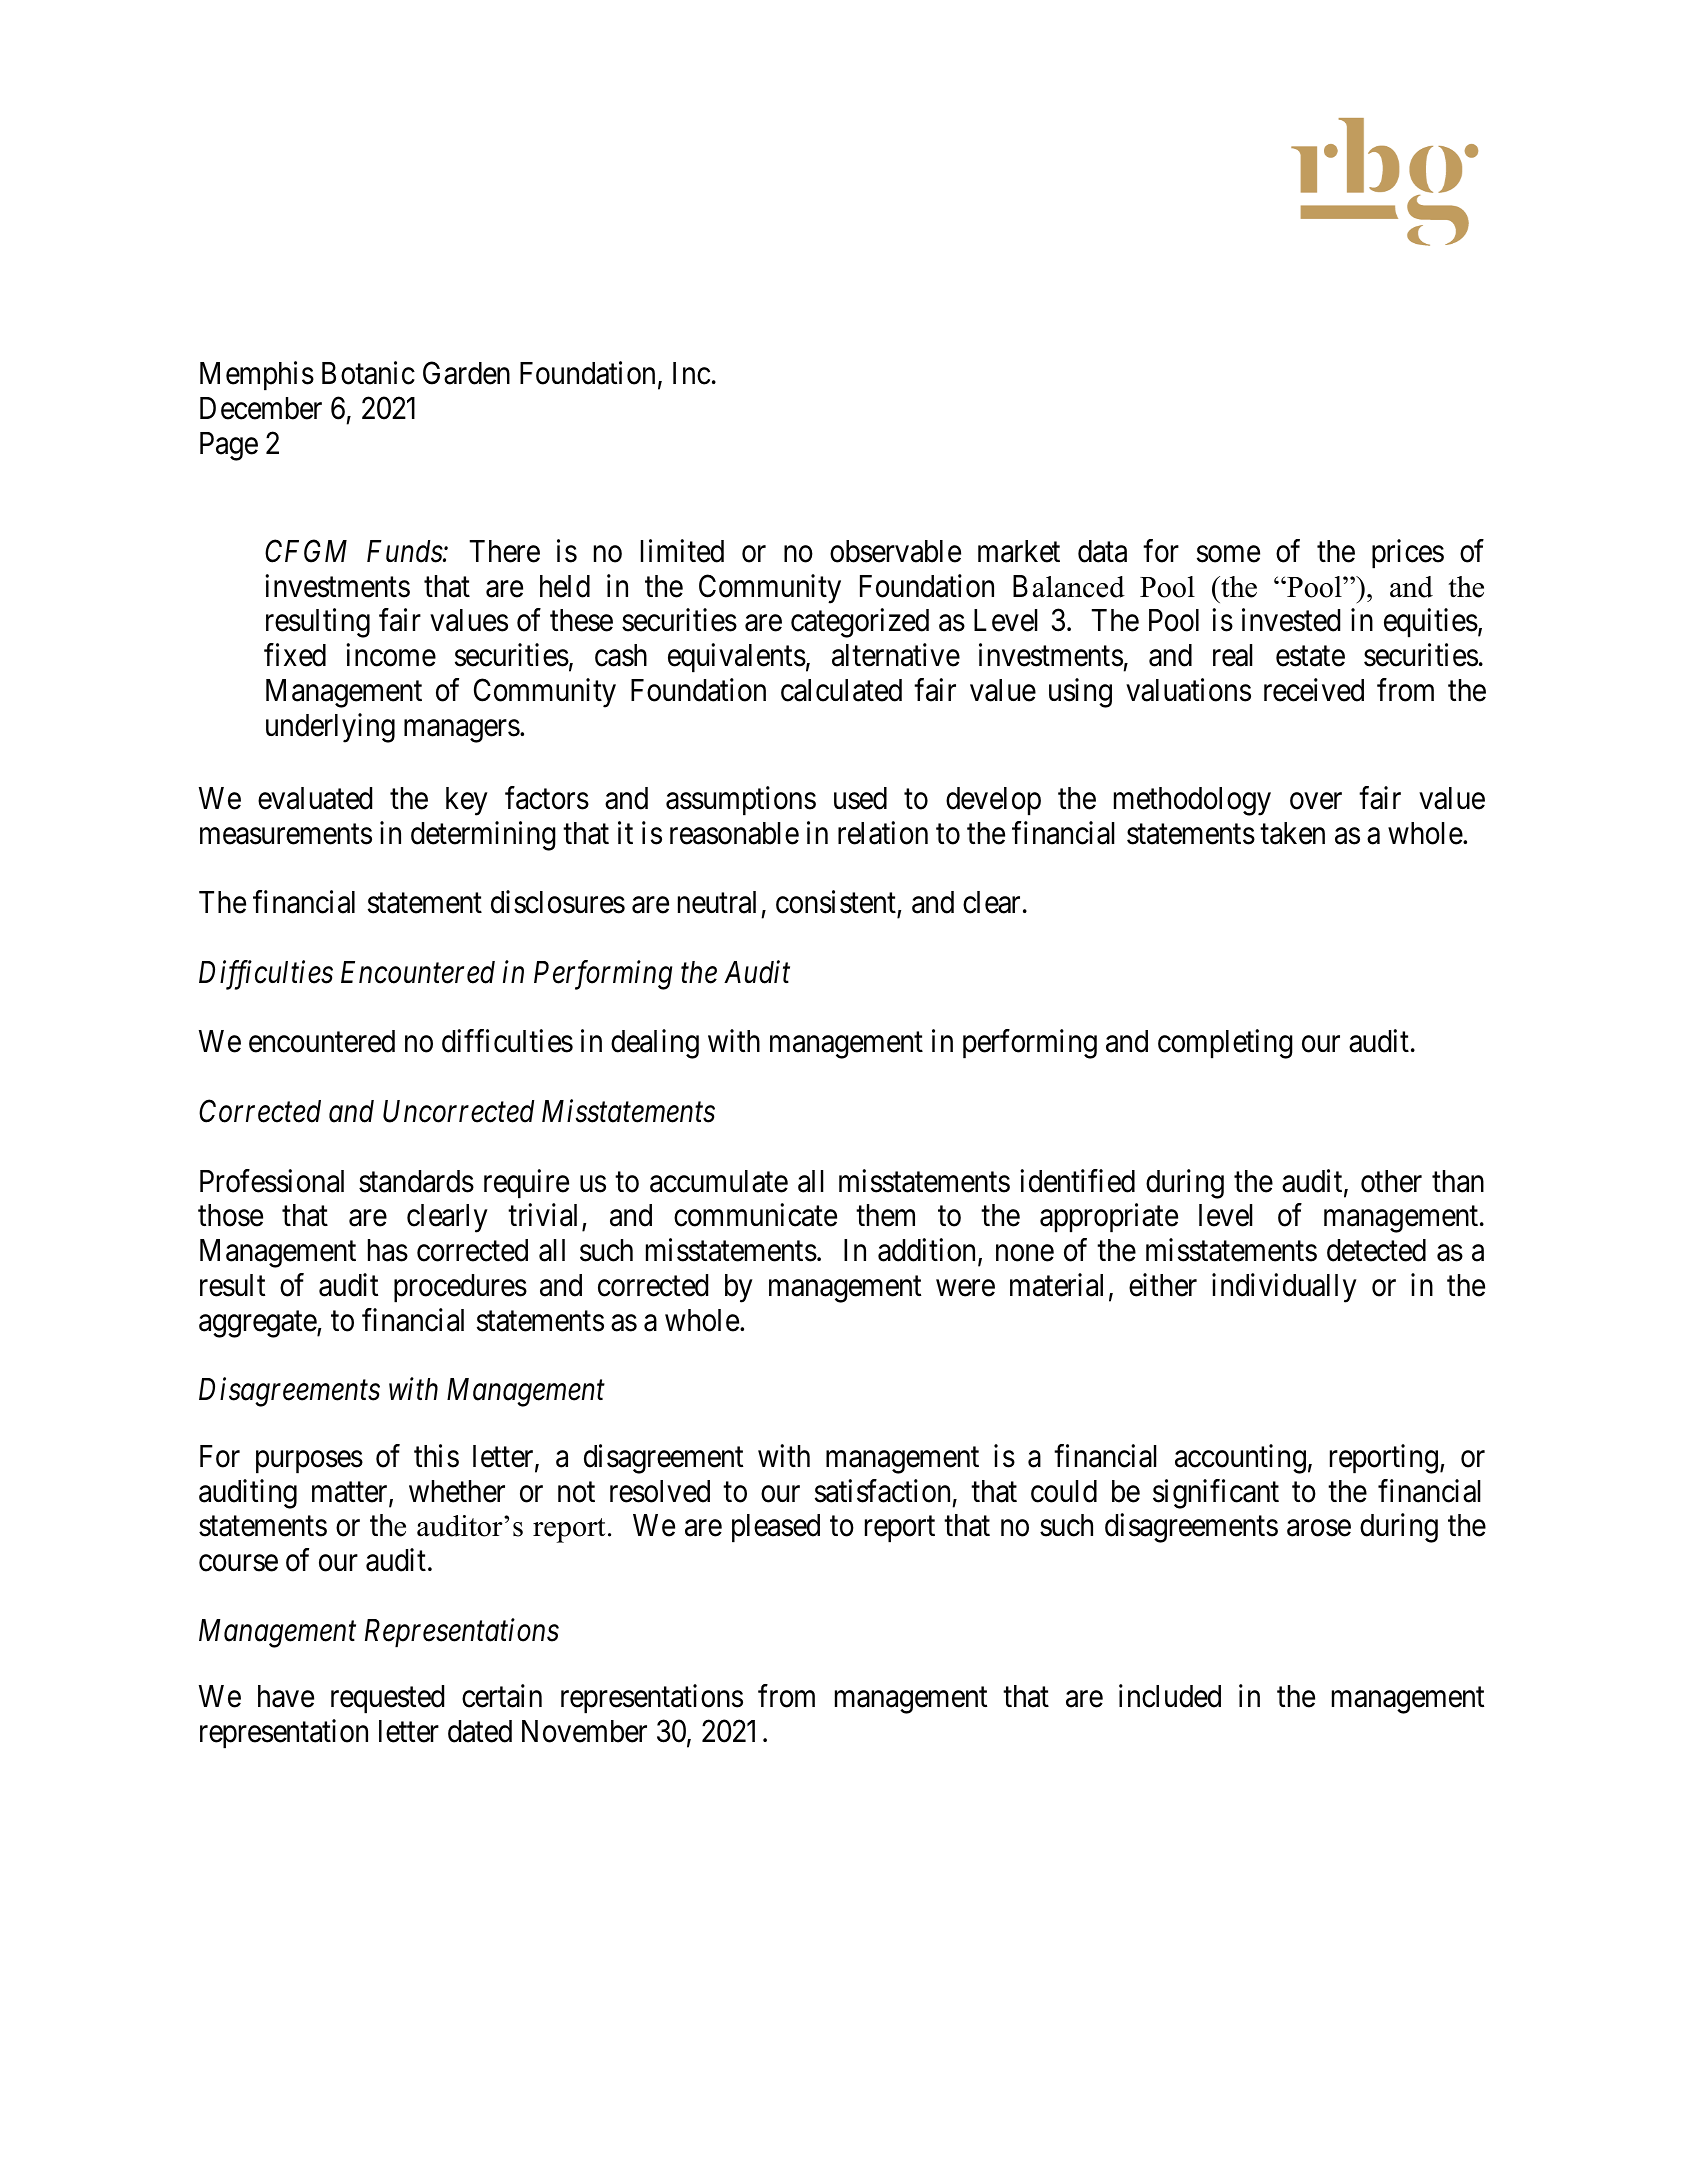 The height and width of the document is (2178, 1683). Describe the element at coordinates (584, 1731) in the document. I see `November` at that location.
